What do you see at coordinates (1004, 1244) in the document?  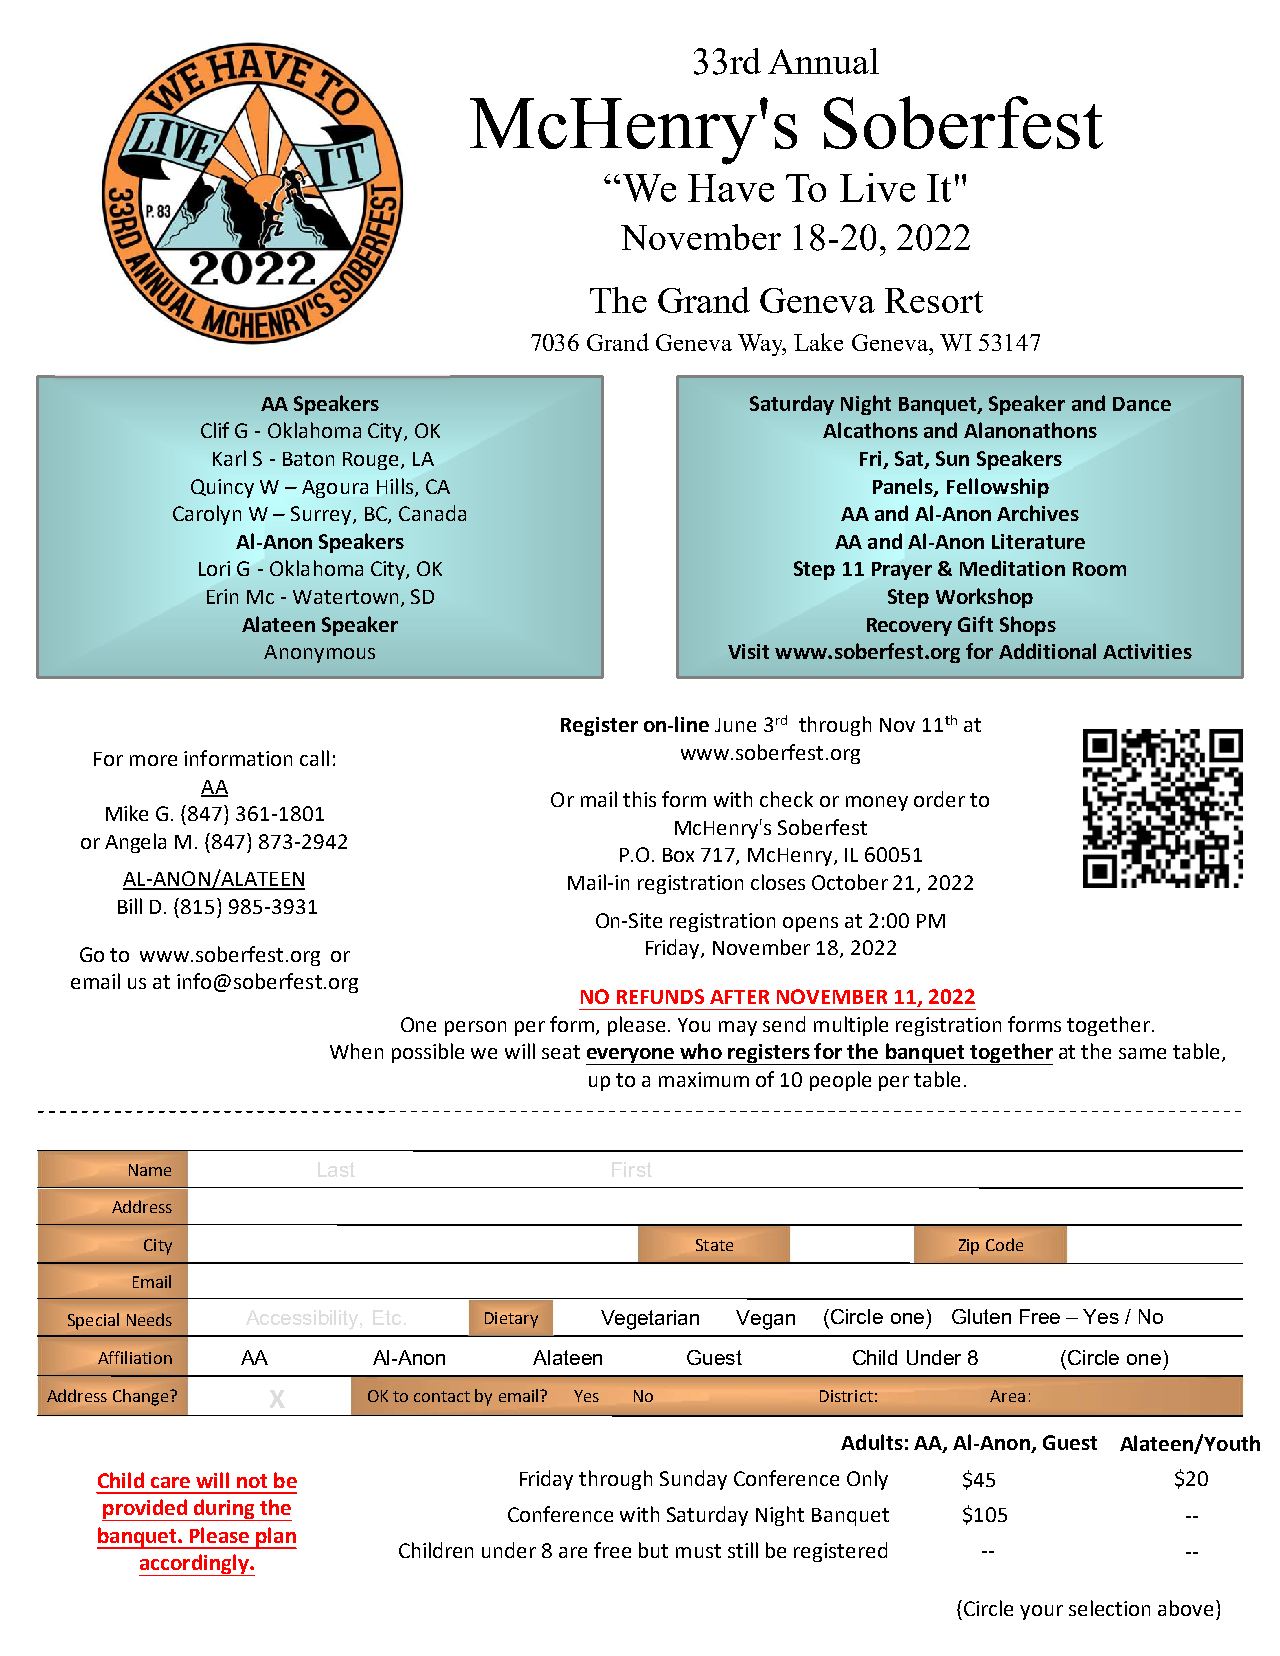 I see `Code` at bounding box center [1004, 1244].
